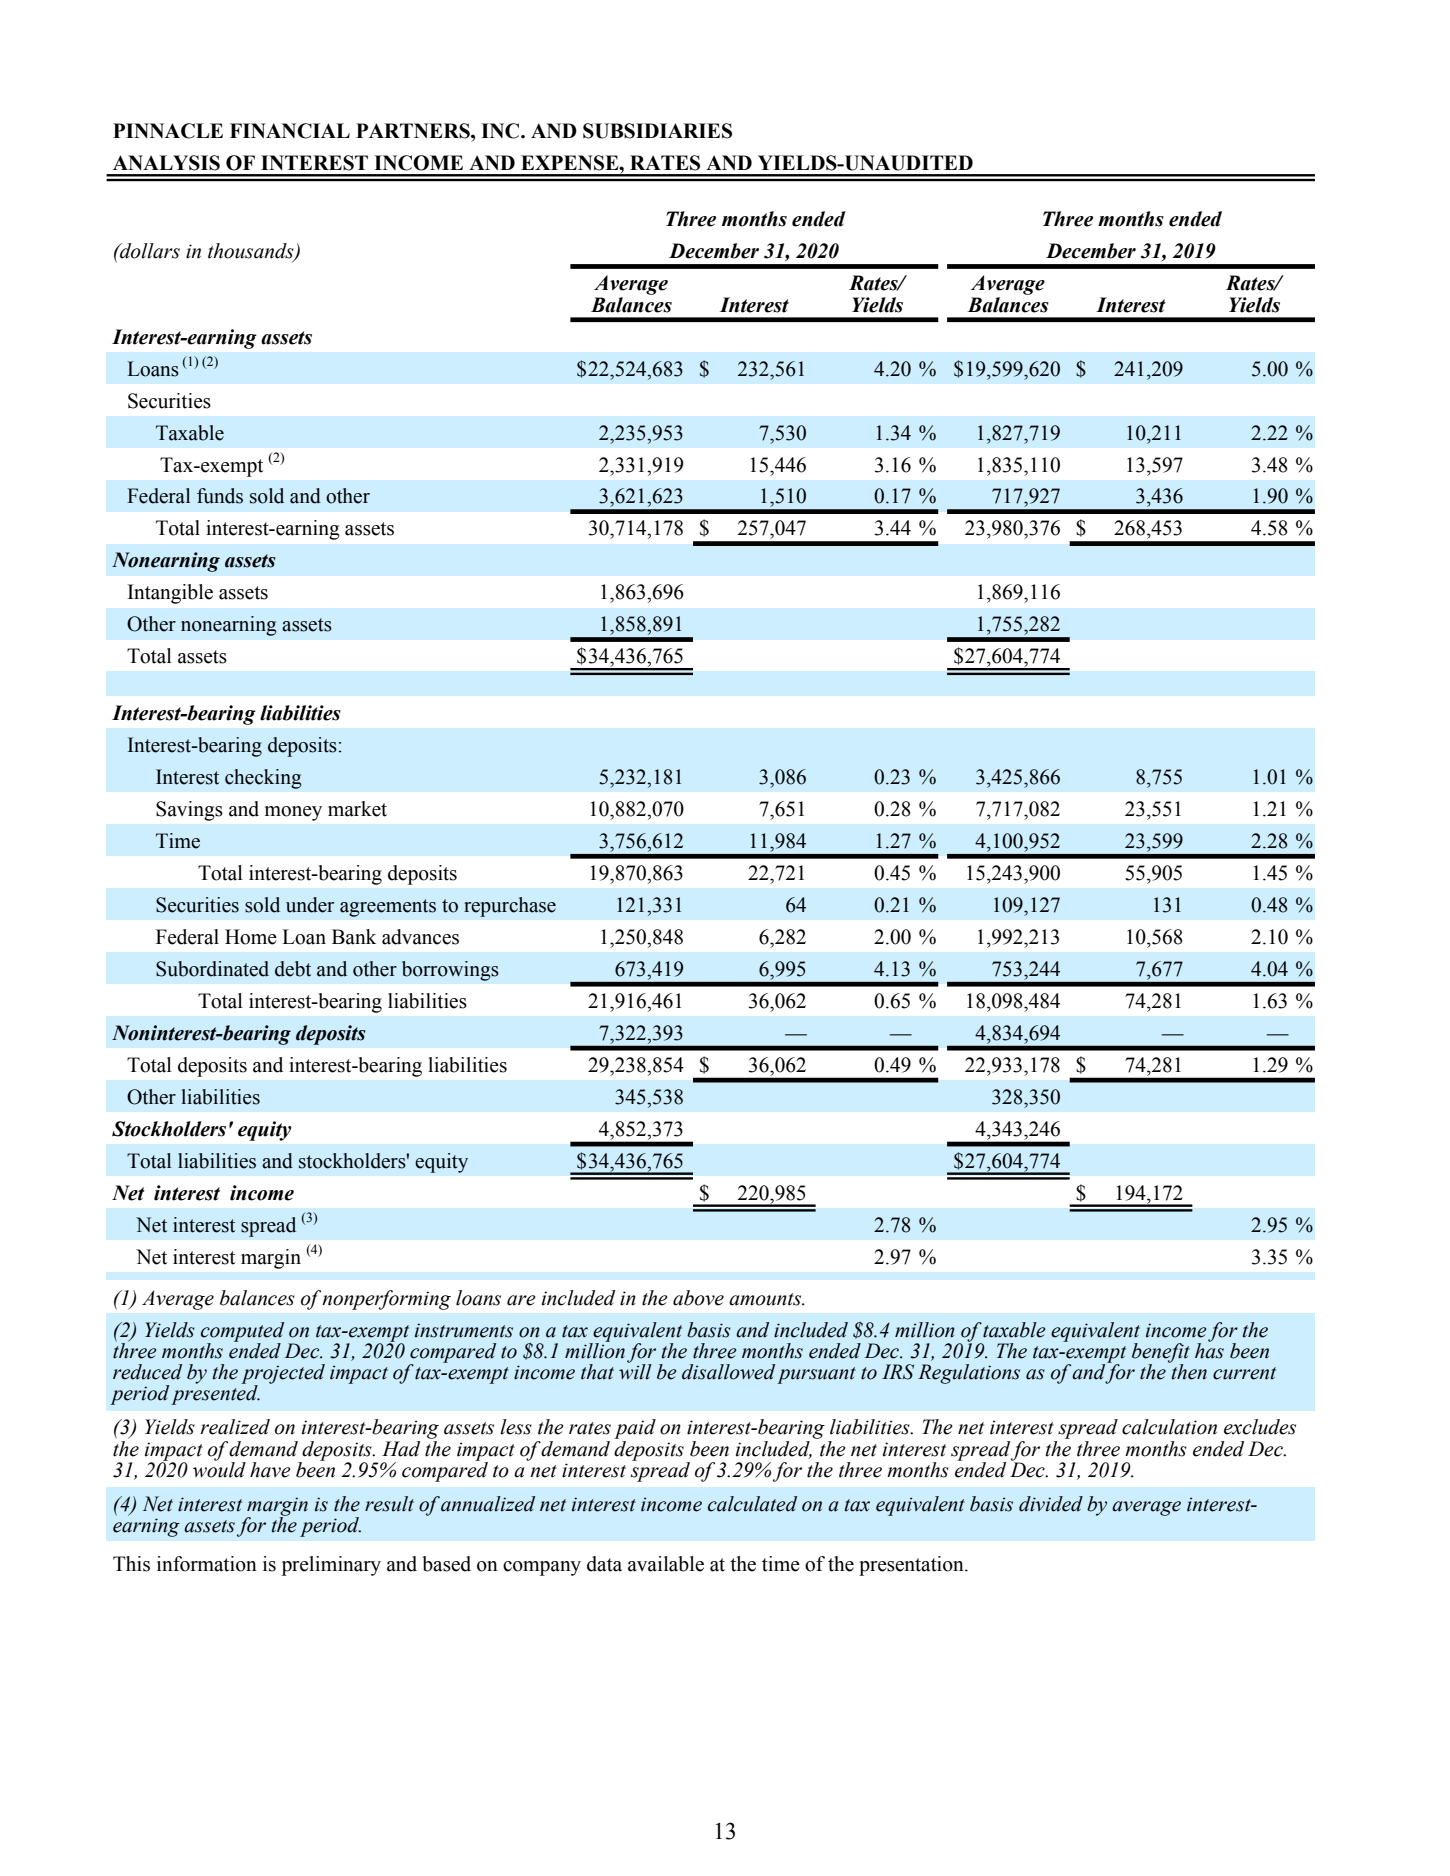 This screenshot has width=1450, height=1876. I want to click on SUBSIDIARIES, so click(657, 131).
